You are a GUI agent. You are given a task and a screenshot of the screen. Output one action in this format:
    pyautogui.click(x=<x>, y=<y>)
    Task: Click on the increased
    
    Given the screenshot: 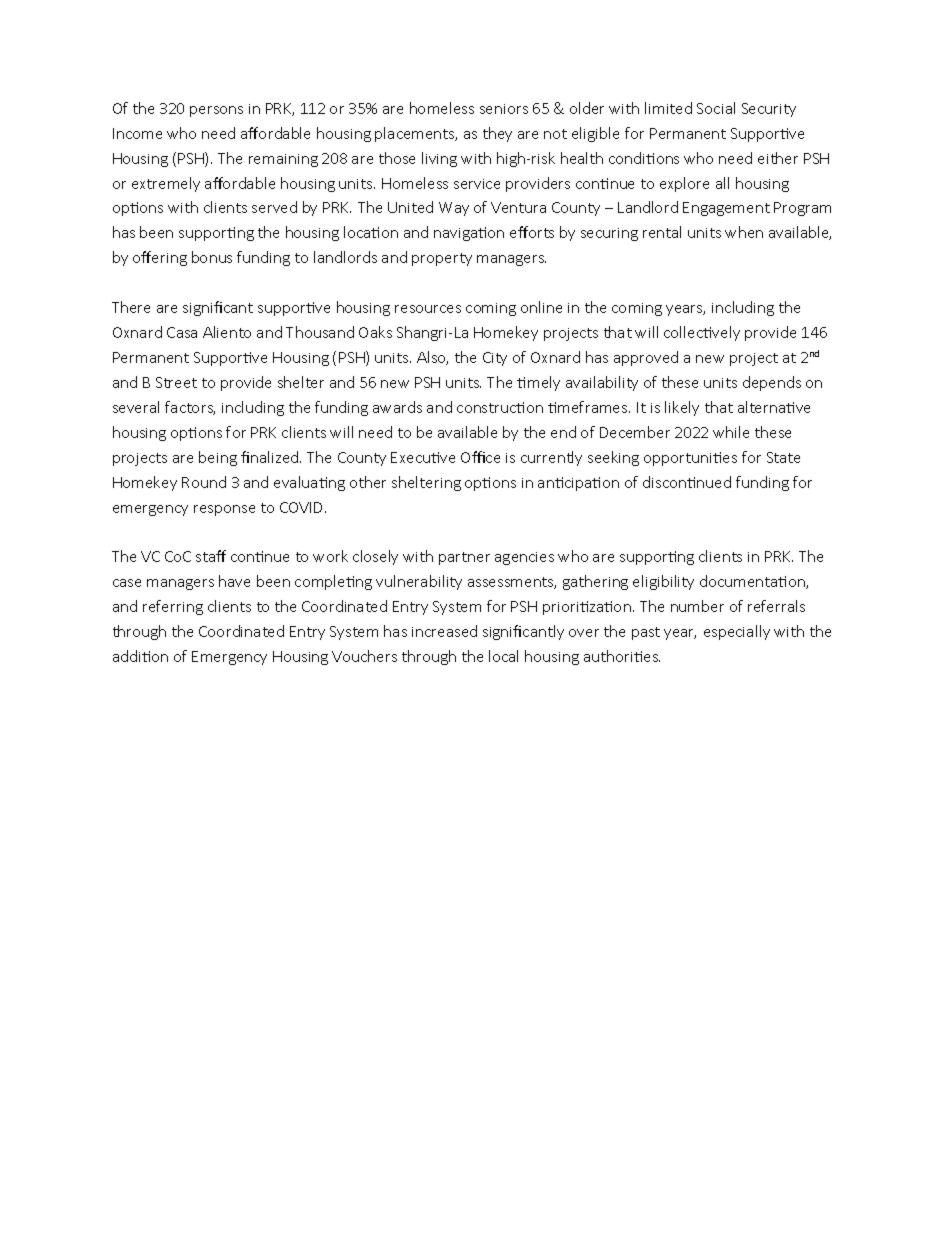 What is the action you would take?
    pyautogui.click(x=444, y=631)
